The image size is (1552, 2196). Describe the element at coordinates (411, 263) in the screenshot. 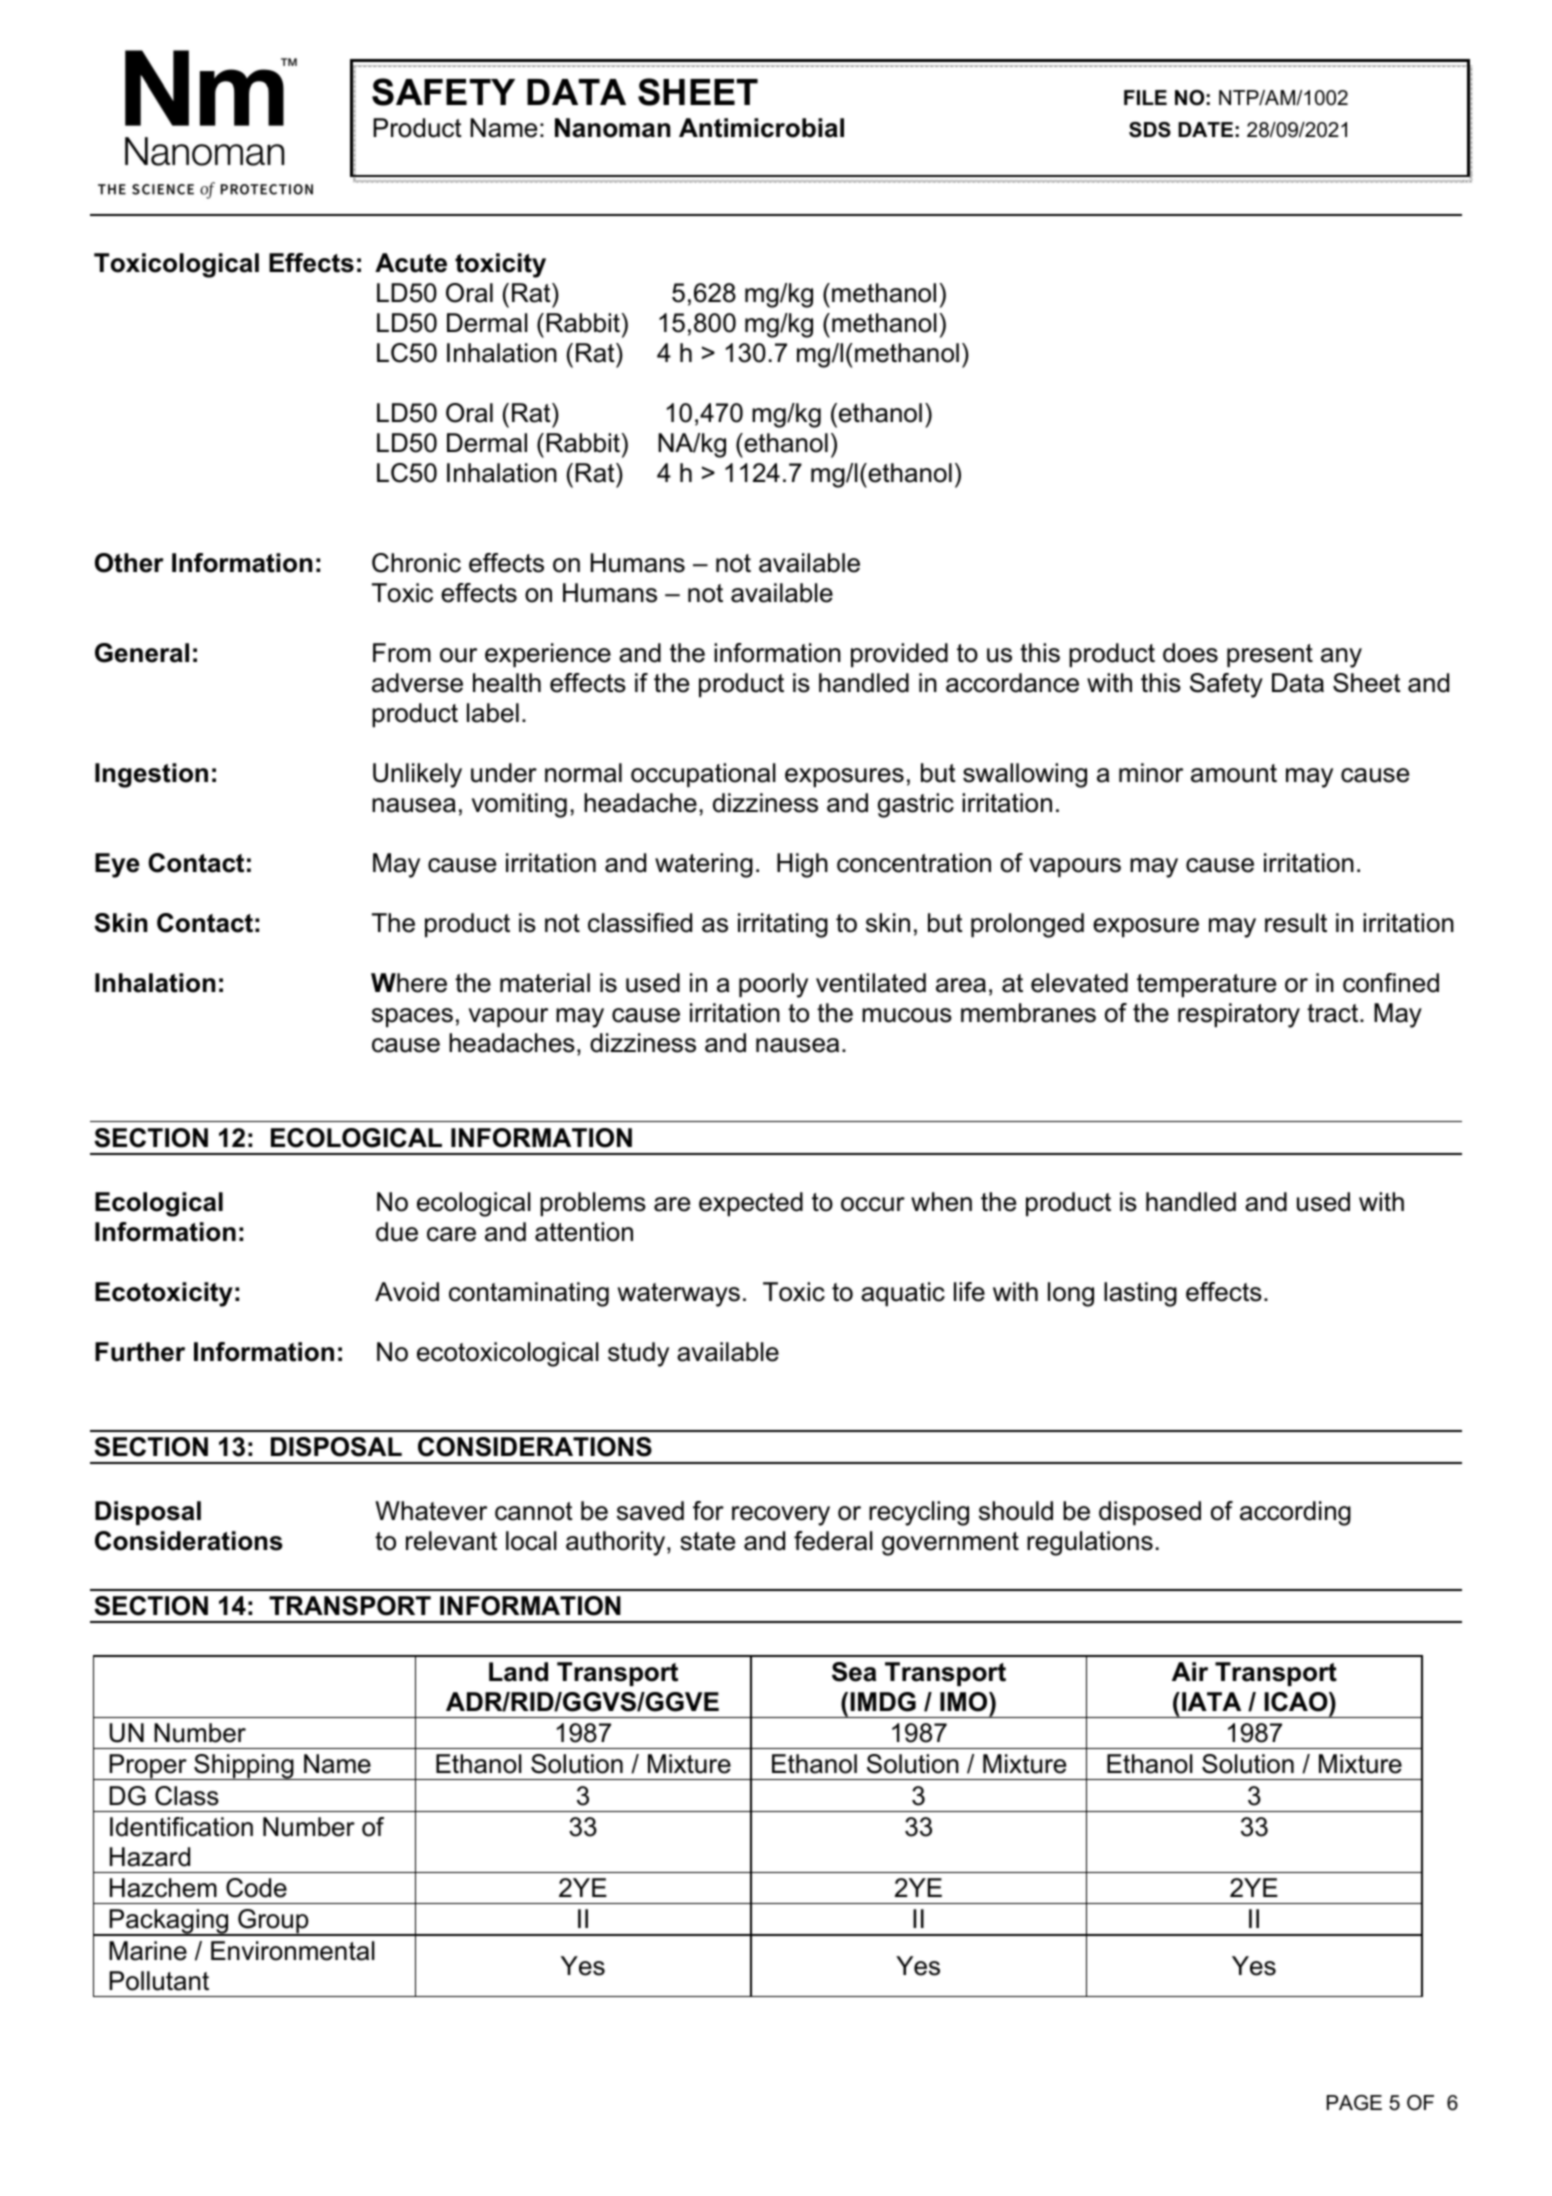

I see `Acute` at that location.
